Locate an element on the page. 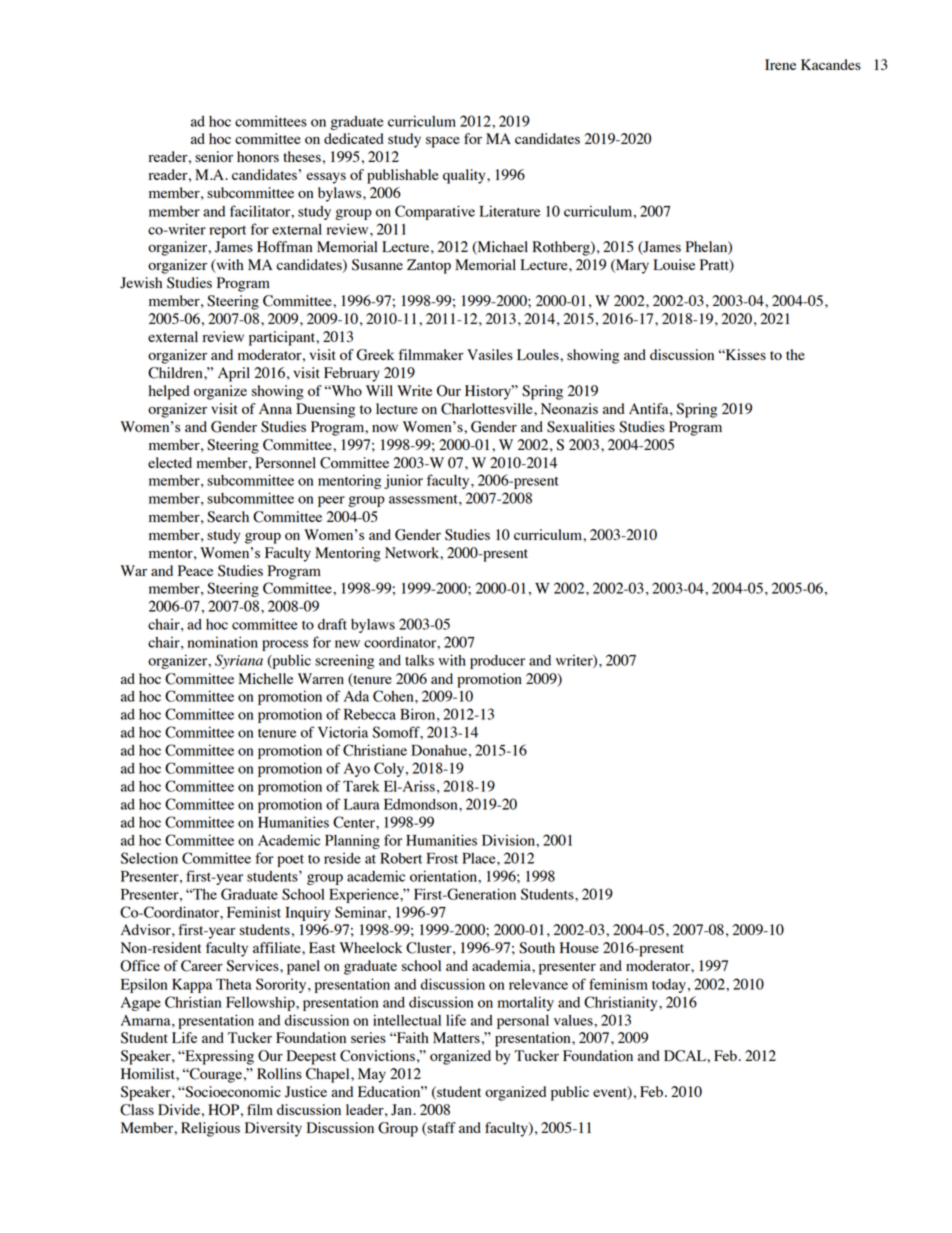 This document has width=952, height=1233. values is located at coordinates (574, 1020).
